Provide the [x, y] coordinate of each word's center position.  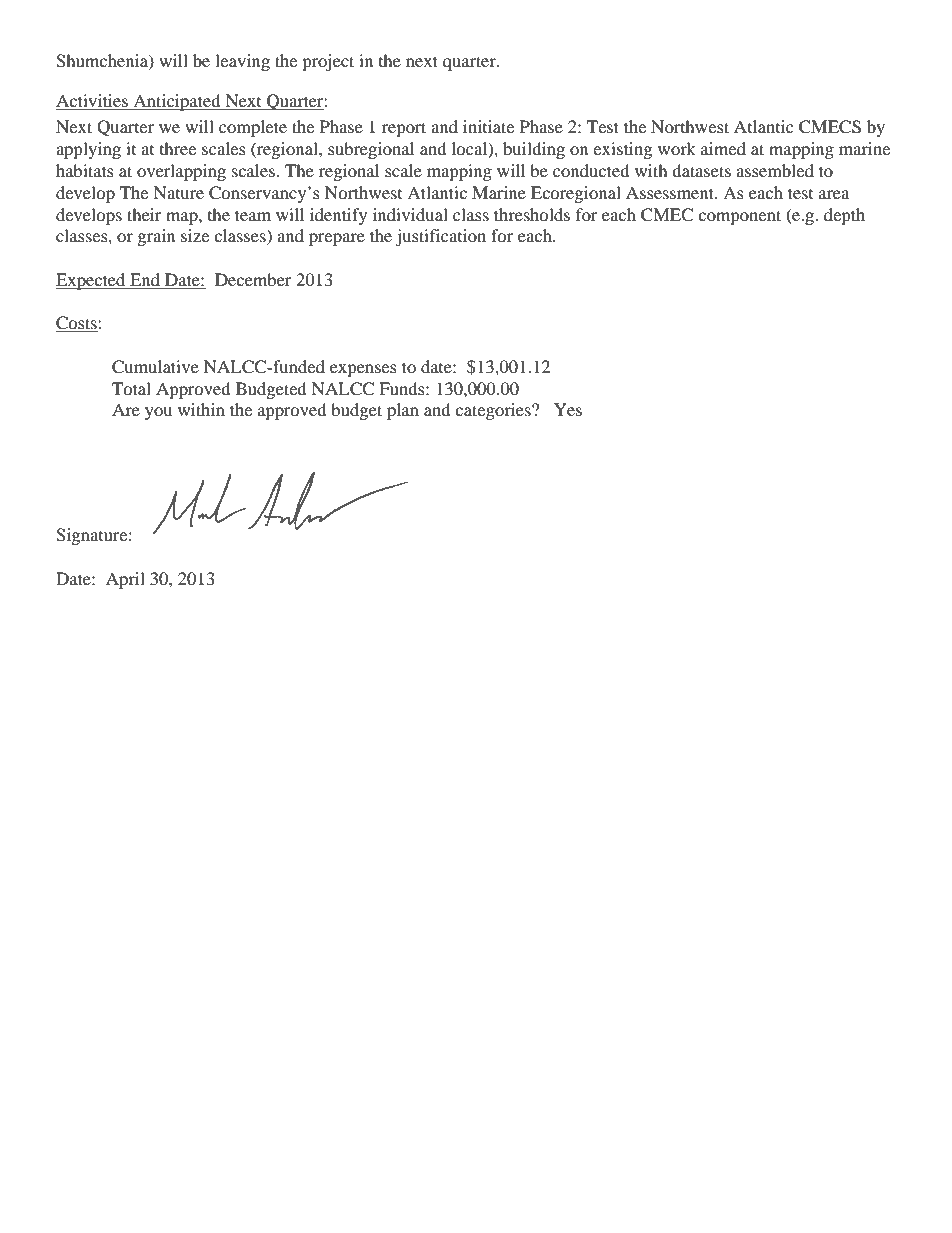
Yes [568, 409]
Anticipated [177, 102]
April [125, 580]
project [328, 62]
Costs [77, 324]
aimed [723, 148]
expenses [363, 370]
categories [494, 411]
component [739, 217]
